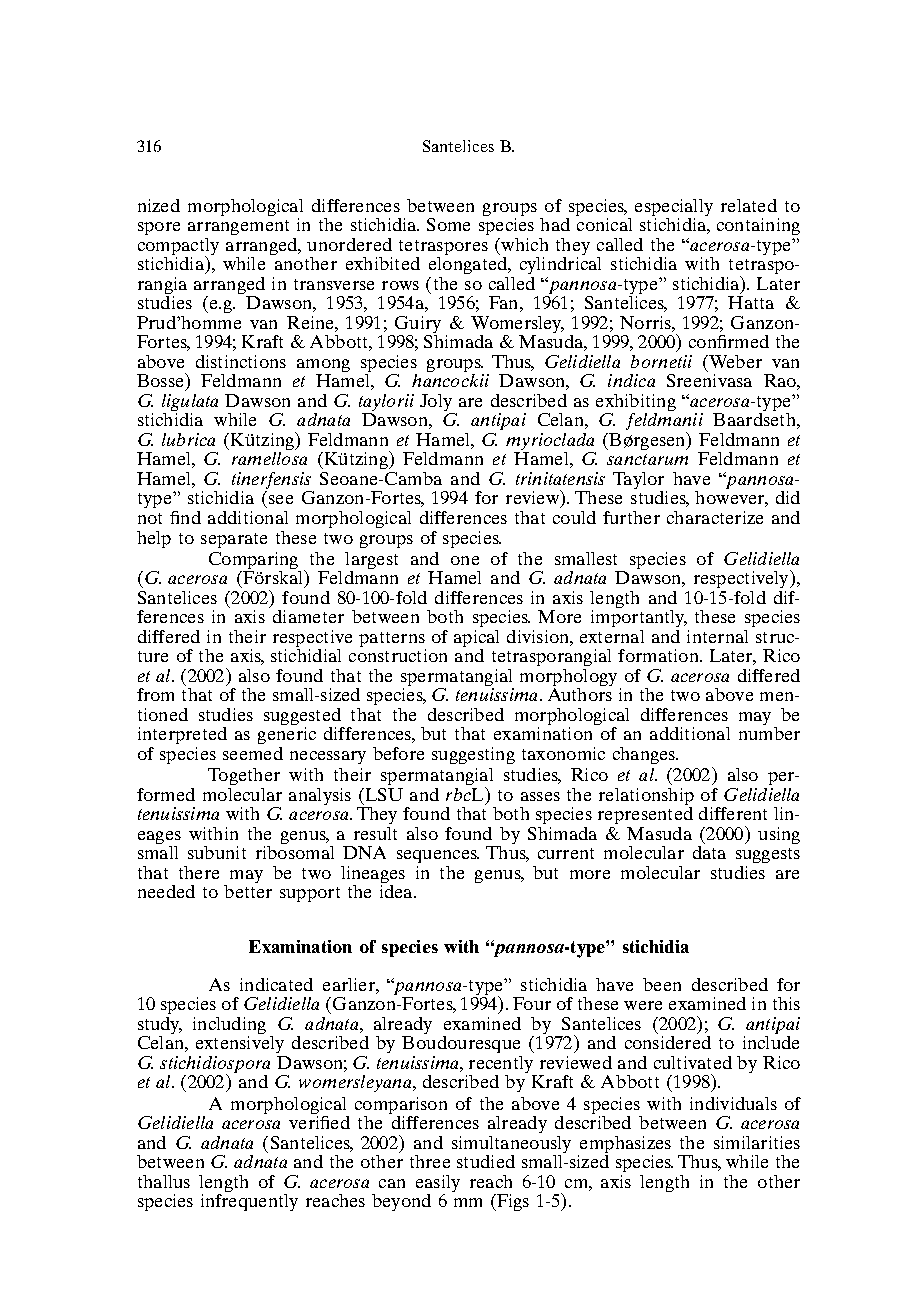 The width and height of the page is (922, 1316). What do you see at coordinates (769, 733) in the page?
I see `number` at bounding box center [769, 733].
